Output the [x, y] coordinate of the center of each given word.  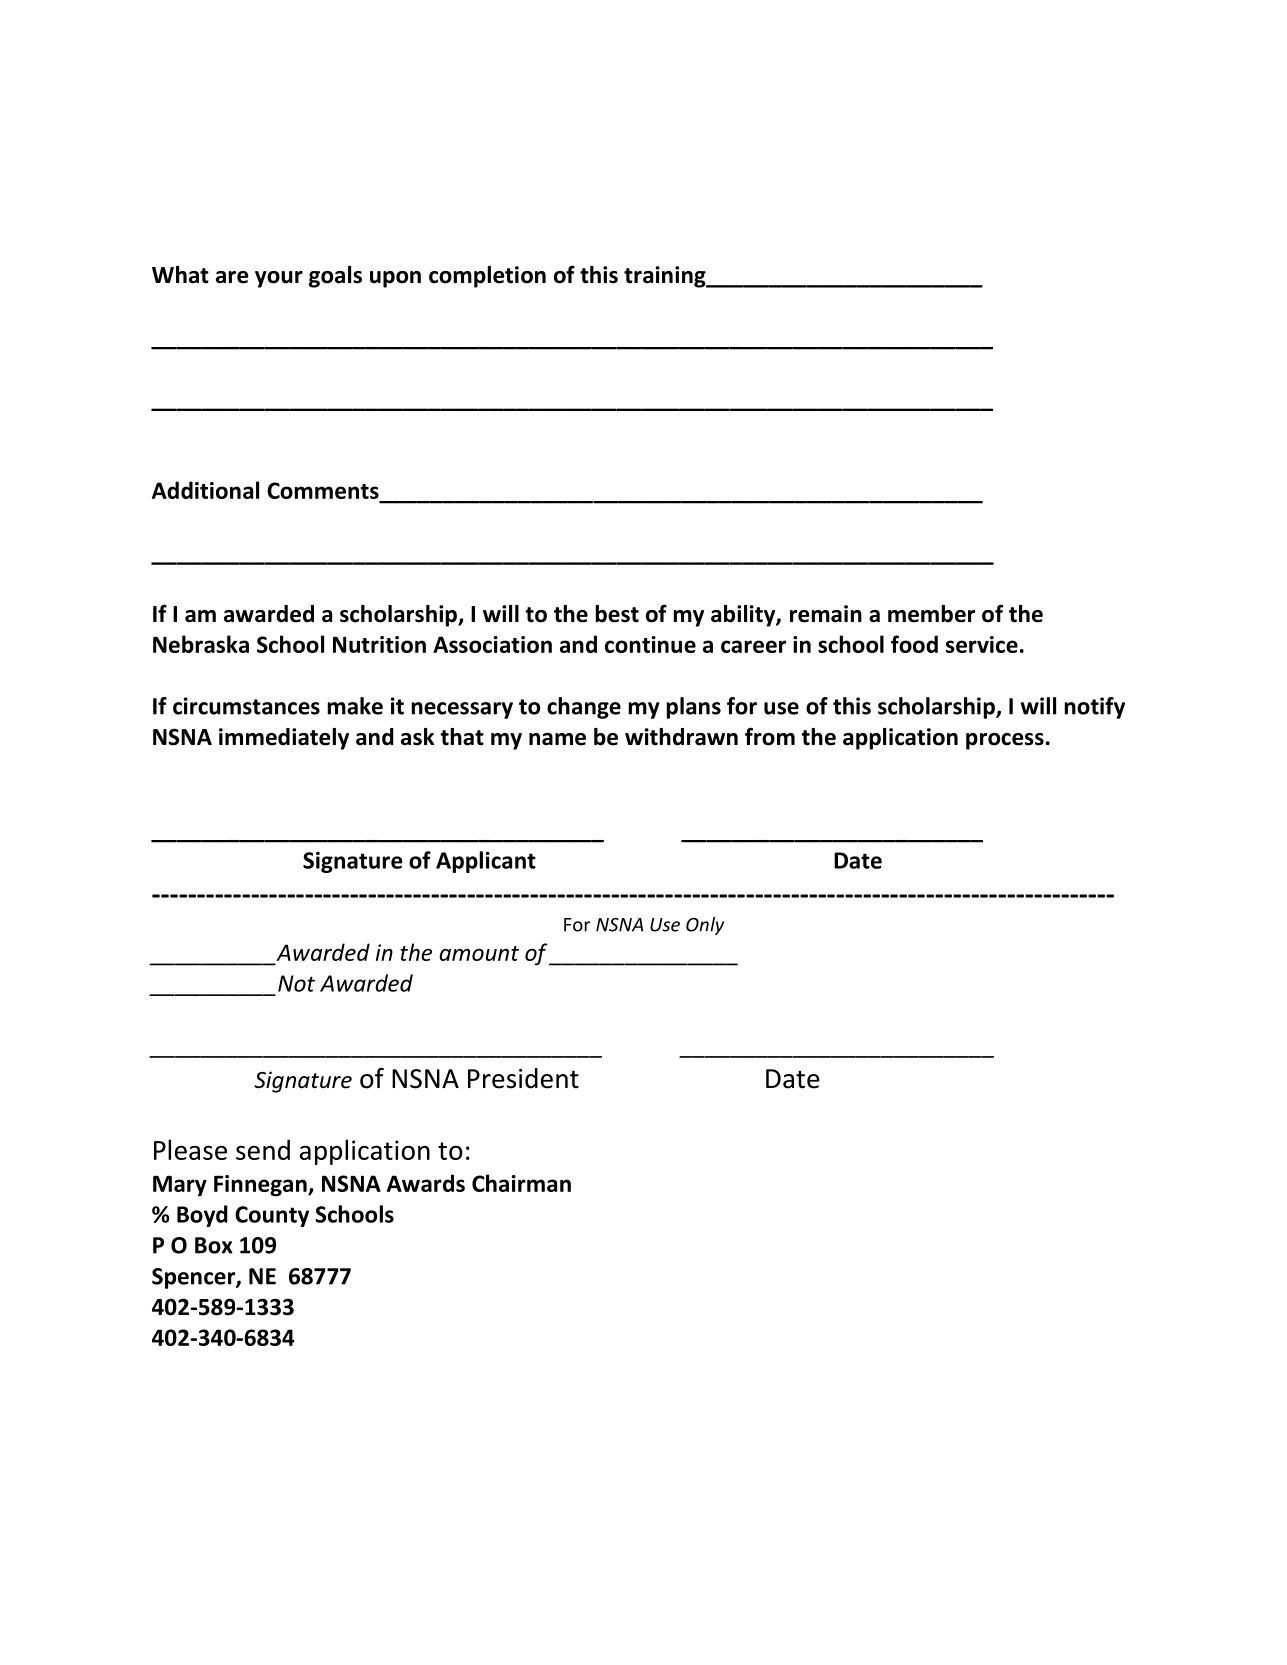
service [982, 644]
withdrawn [681, 737]
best [617, 614]
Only [705, 926]
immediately [284, 739]
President [523, 1078]
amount [479, 953]
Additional [205, 490]
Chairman [521, 1183]
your [279, 279]
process [1005, 741]
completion [487, 277]
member [931, 614]
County [272, 1216]
